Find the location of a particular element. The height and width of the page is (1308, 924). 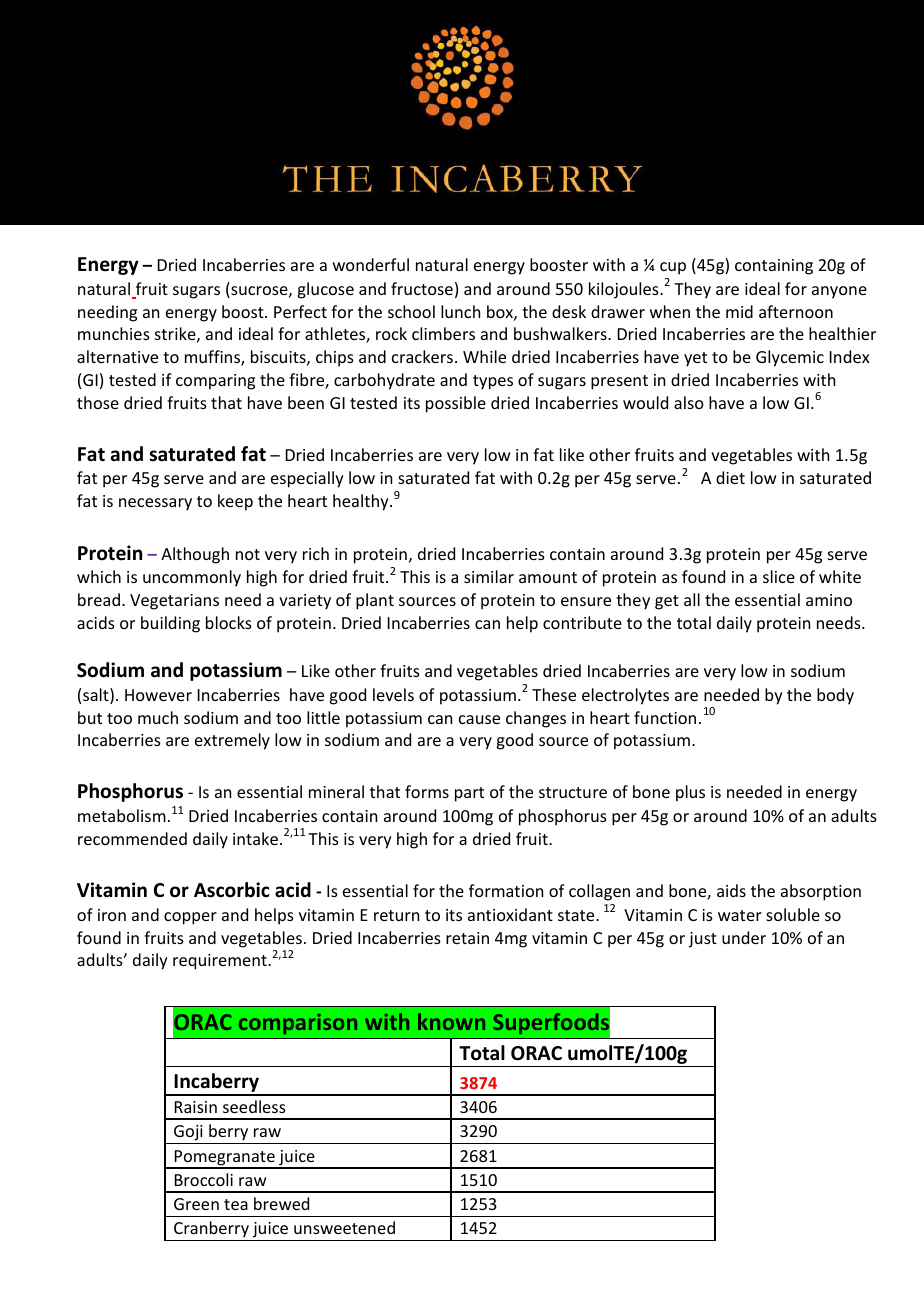

extremely is located at coordinates (232, 741).
